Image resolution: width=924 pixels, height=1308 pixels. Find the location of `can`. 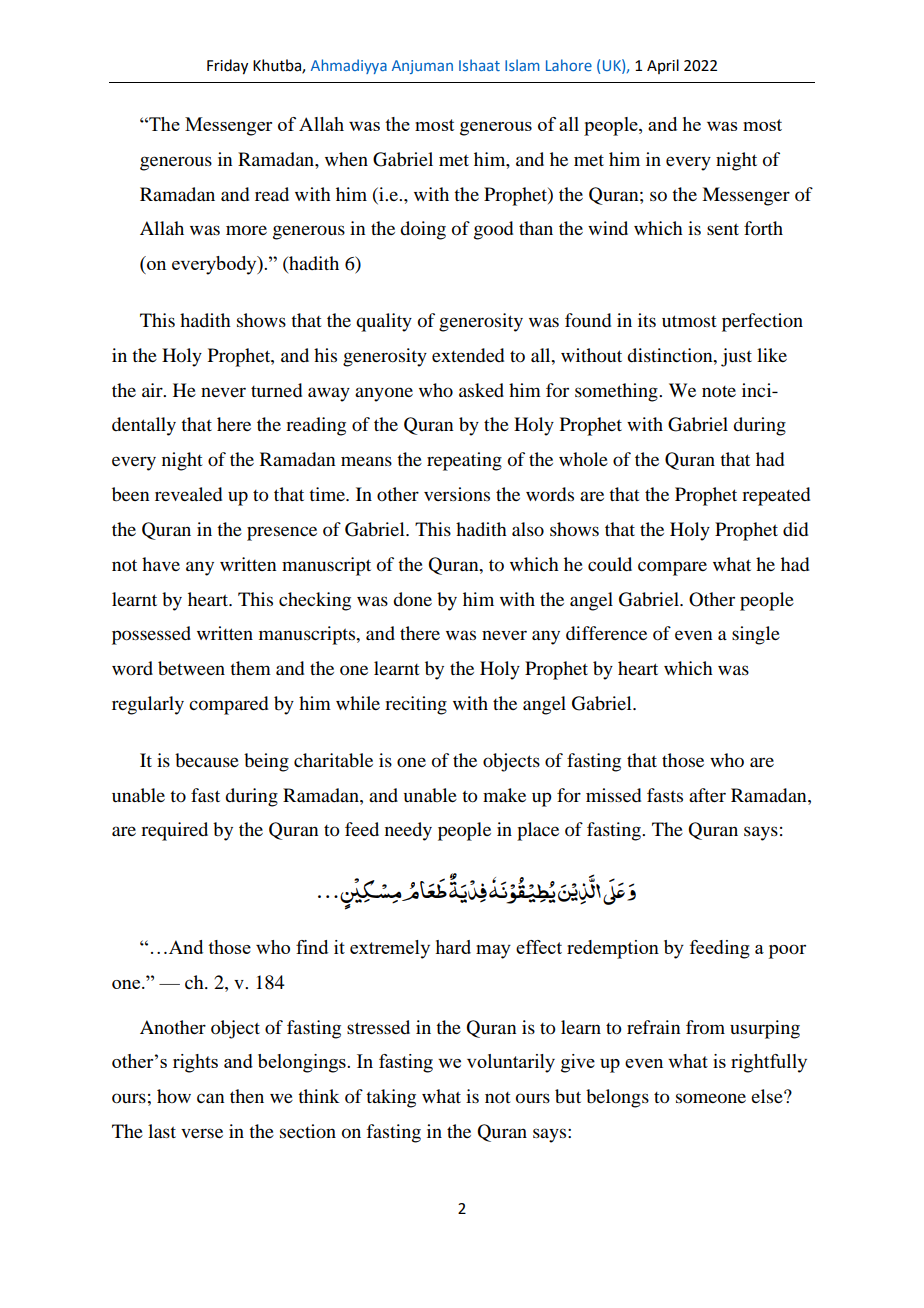

can is located at coordinates (210, 1098).
